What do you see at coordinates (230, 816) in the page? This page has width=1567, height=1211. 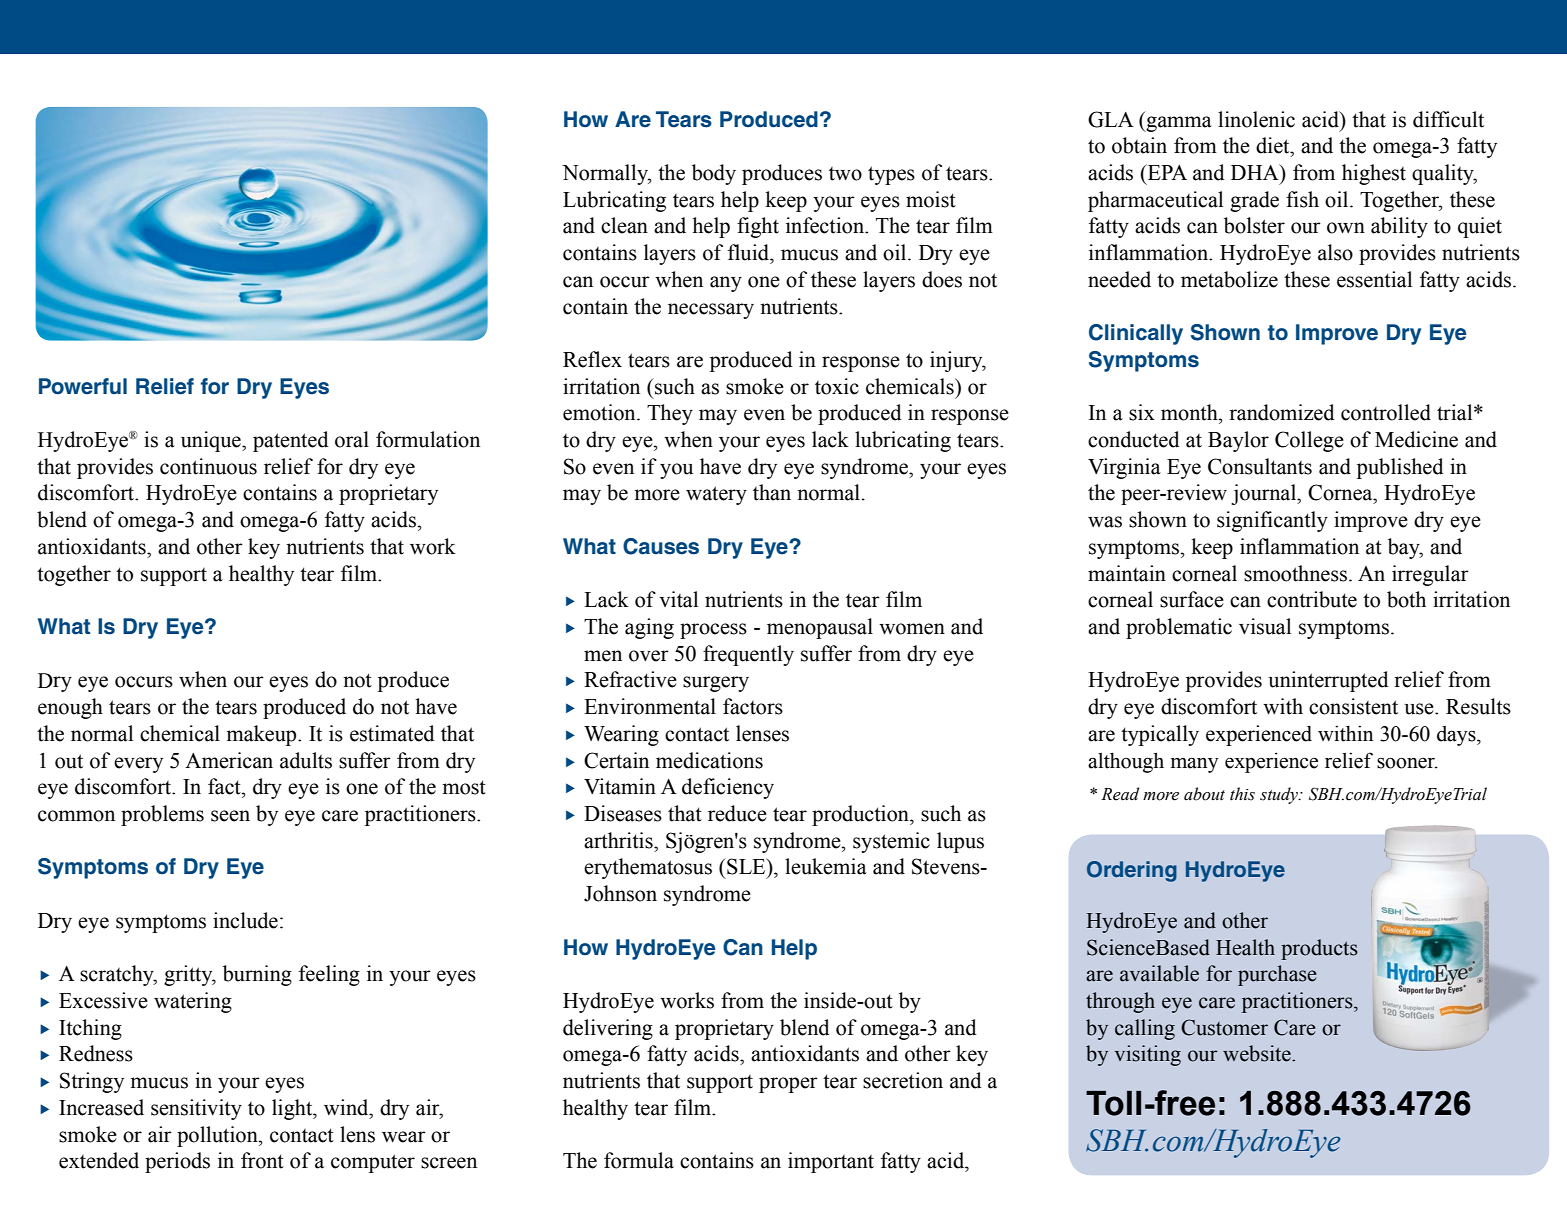 I see `seen` at bounding box center [230, 816].
